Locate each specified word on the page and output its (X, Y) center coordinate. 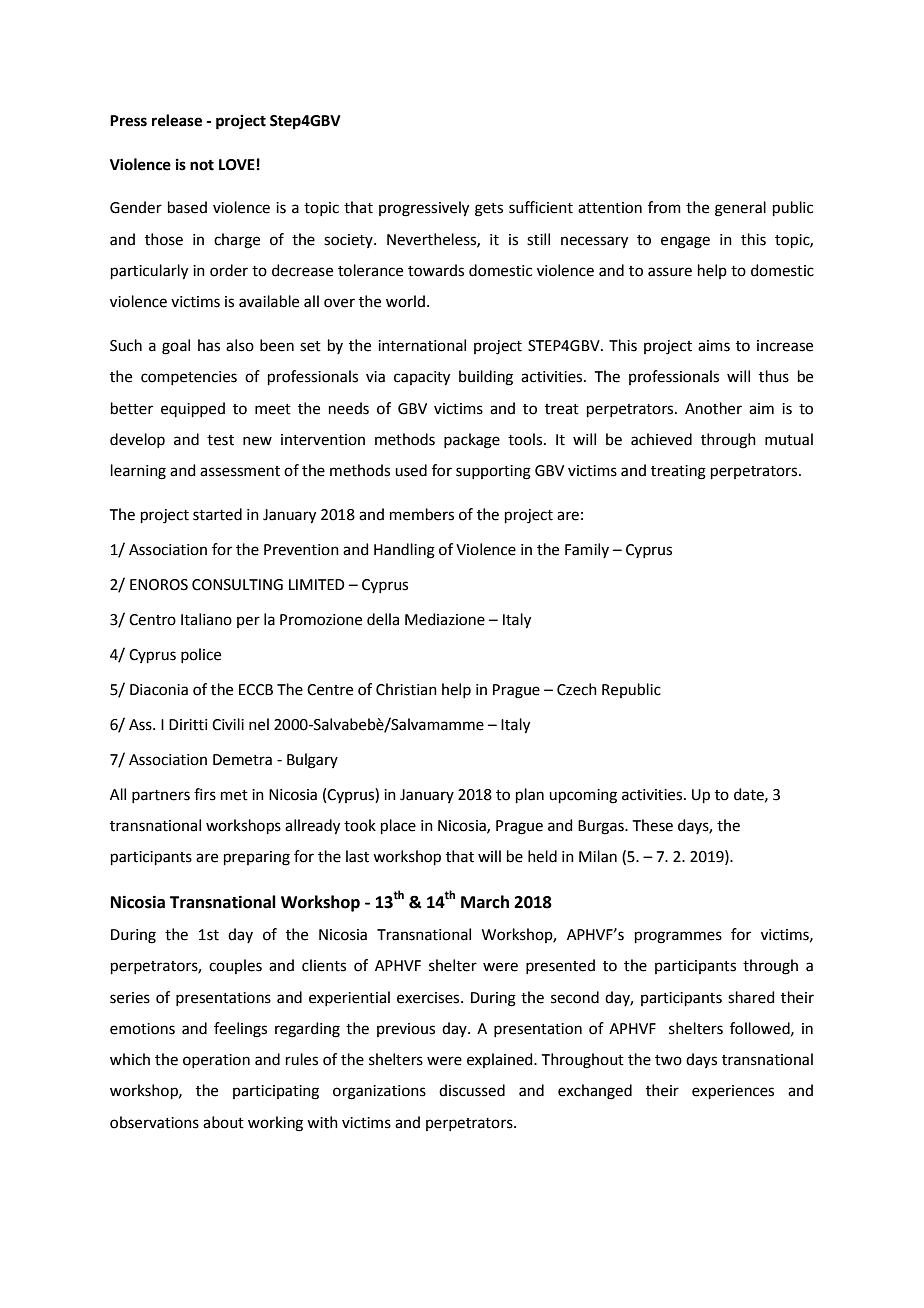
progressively (424, 209)
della (383, 619)
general (740, 209)
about (223, 1122)
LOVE (237, 165)
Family (587, 550)
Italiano (206, 619)
